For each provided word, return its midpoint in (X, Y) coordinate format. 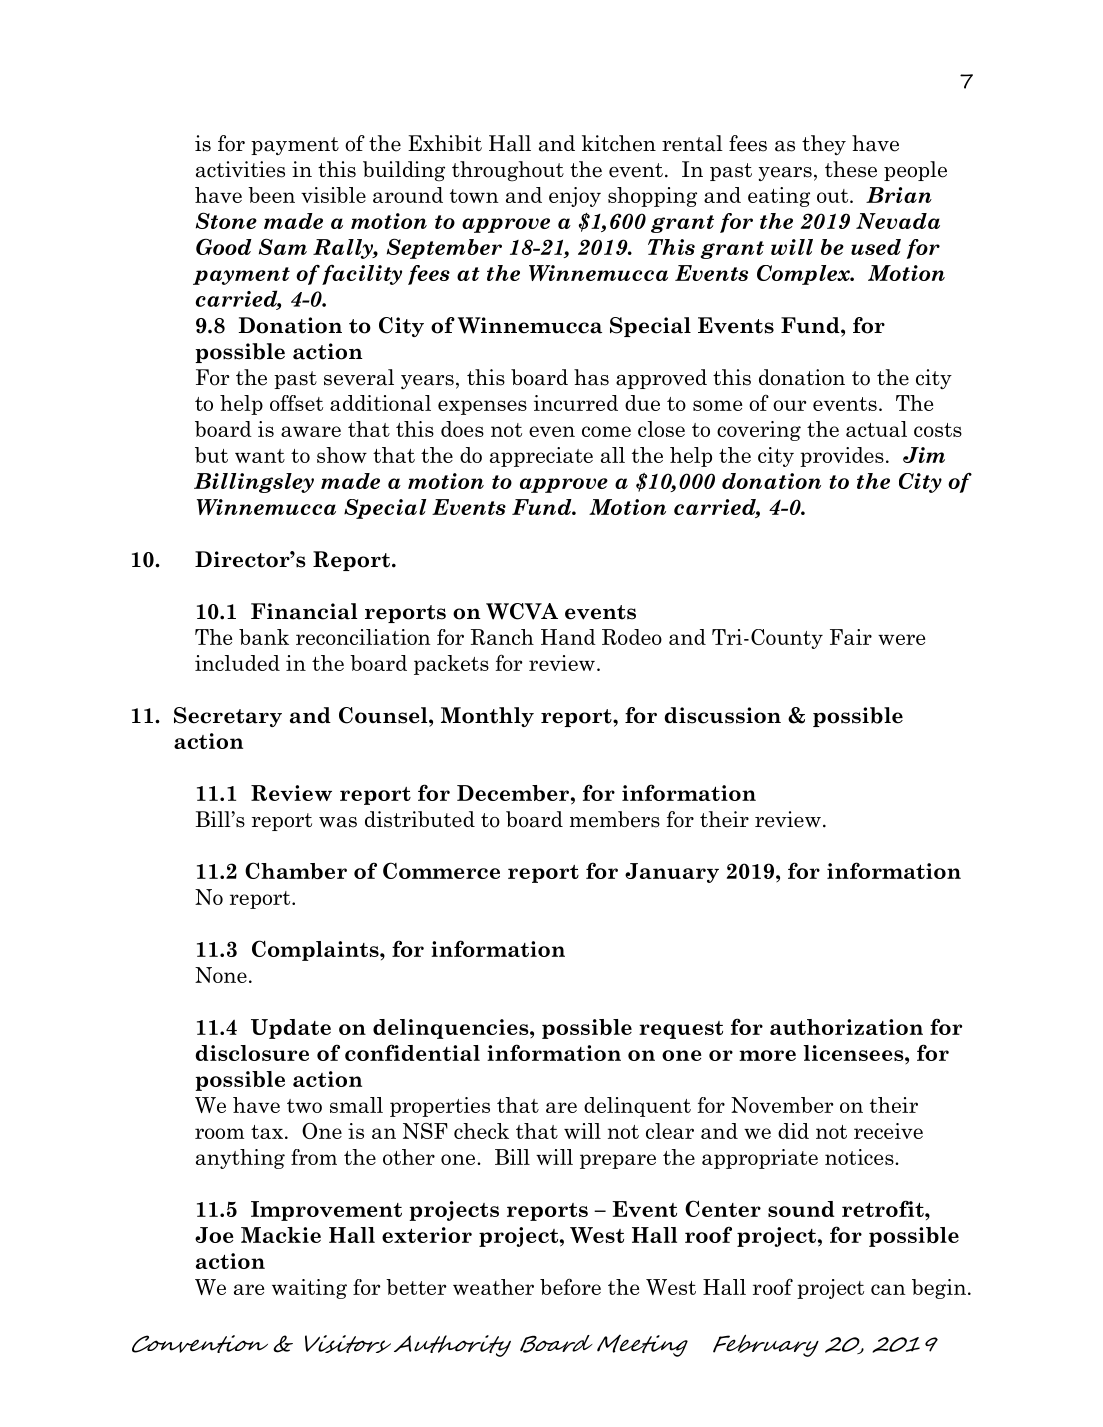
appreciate (541, 457)
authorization (846, 1027)
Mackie (281, 1235)
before (570, 1286)
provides (842, 457)
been (271, 195)
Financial (304, 611)
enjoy (575, 197)
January (672, 873)
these (851, 169)
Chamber (296, 870)
